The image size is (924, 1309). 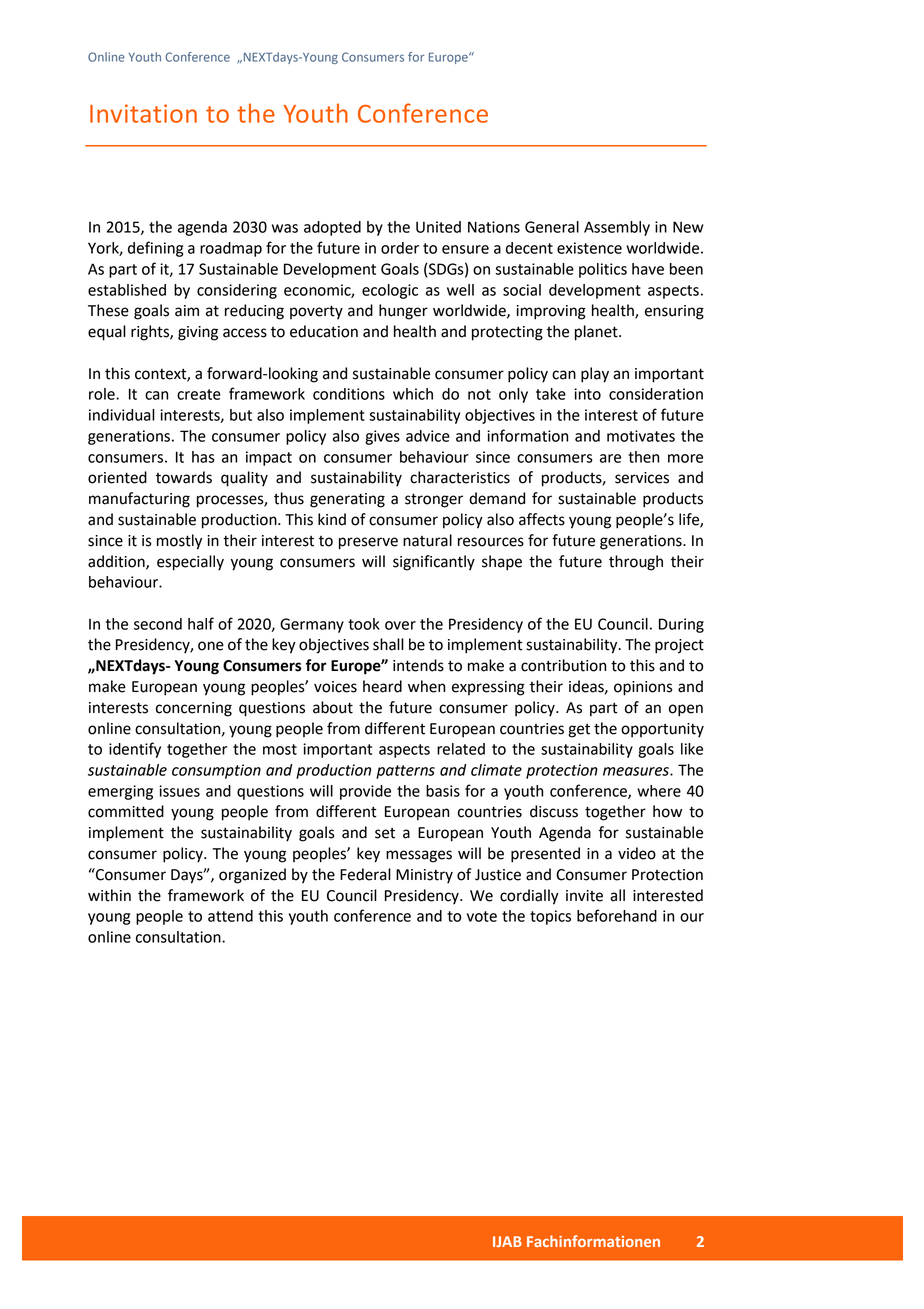 What do you see at coordinates (642, 478) in the screenshot?
I see `services` at bounding box center [642, 478].
